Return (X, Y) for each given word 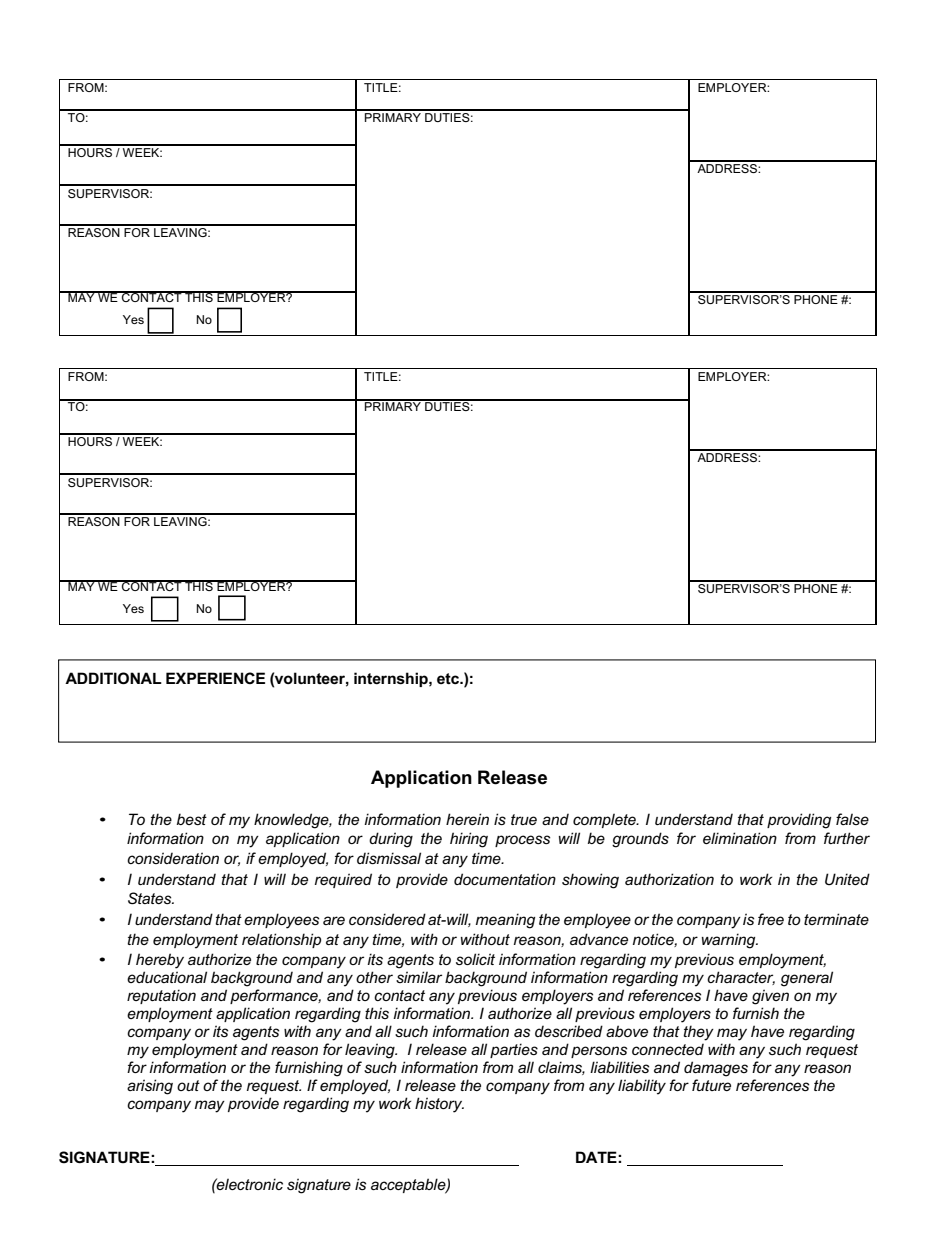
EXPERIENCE (215, 678)
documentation (505, 879)
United (847, 879)
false (852, 819)
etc (449, 678)
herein (467, 819)
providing (799, 821)
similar (419, 977)
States (151, 898)
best (192, 819)
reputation (161, 996)
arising (150, 1087)
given (770, 997)
